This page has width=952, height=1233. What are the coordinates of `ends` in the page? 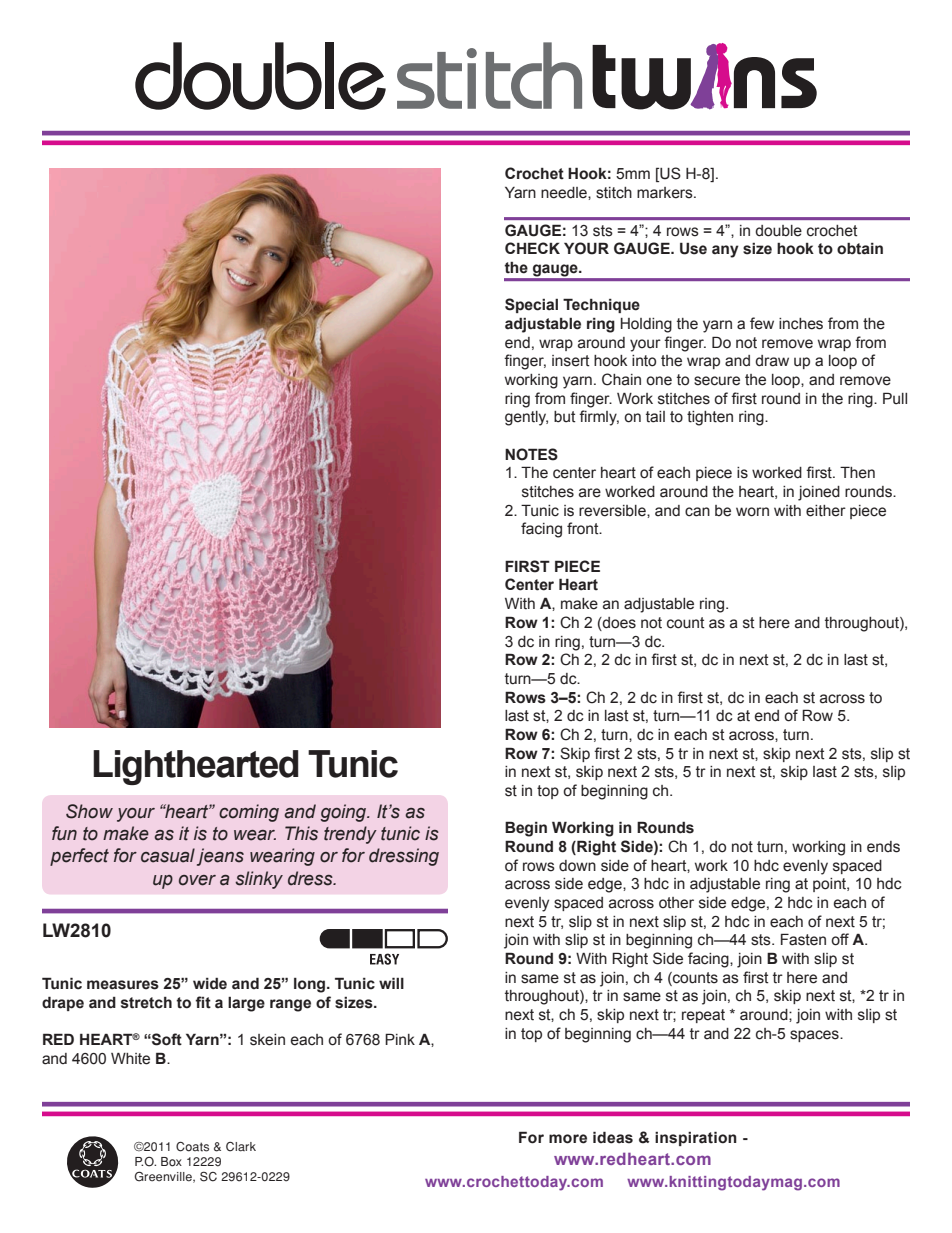 It's located at (883, 847).
